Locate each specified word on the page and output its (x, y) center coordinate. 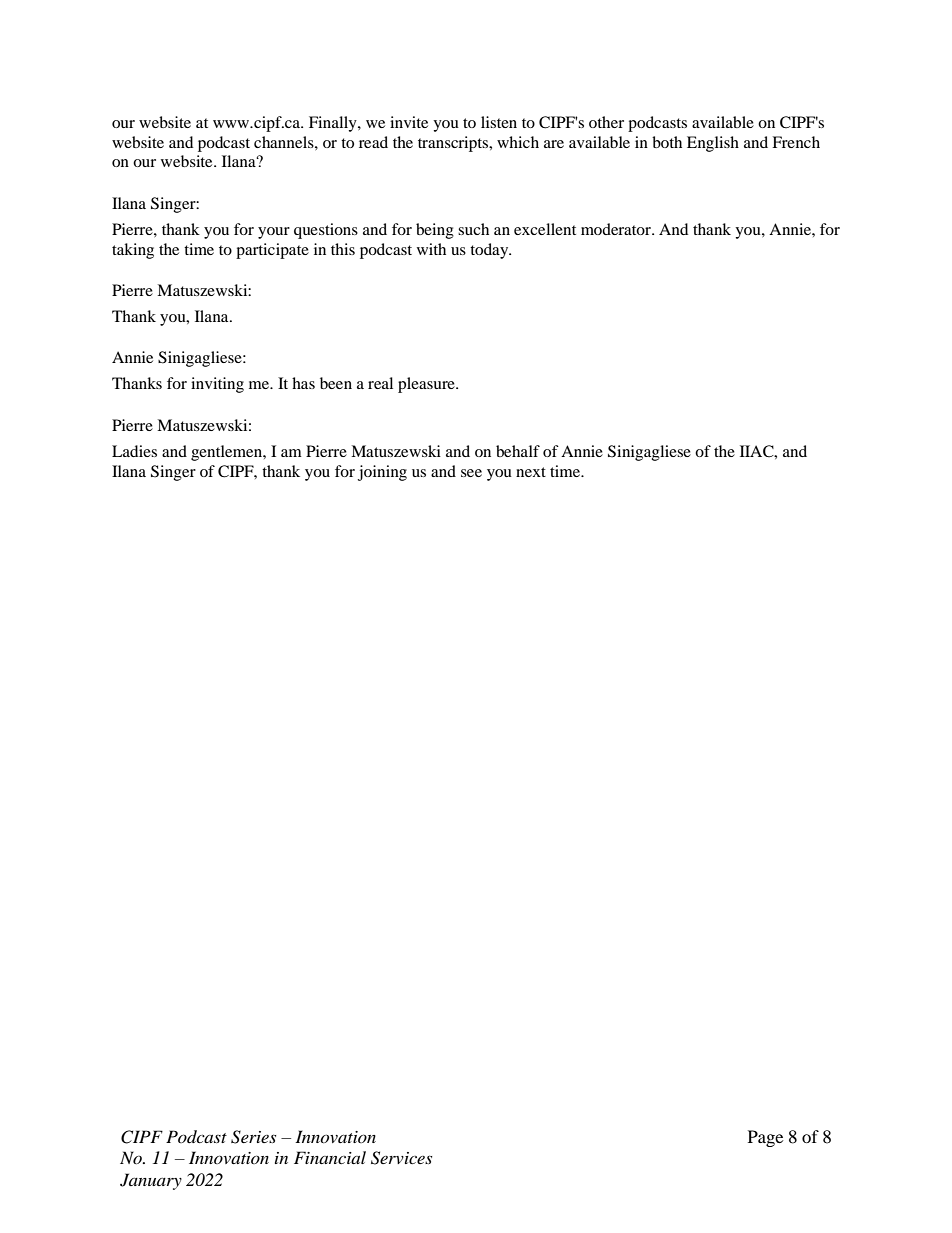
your (274, 233)
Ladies (134, 451)
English (713, 144)
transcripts (454, 144)
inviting (217, 385)
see (471, 473)
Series (253, 1137)
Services (401, 1158)
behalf (518, 451)
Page (765, 1138)
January (151, 1181)
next (531, 472)
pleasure (427, 385)
